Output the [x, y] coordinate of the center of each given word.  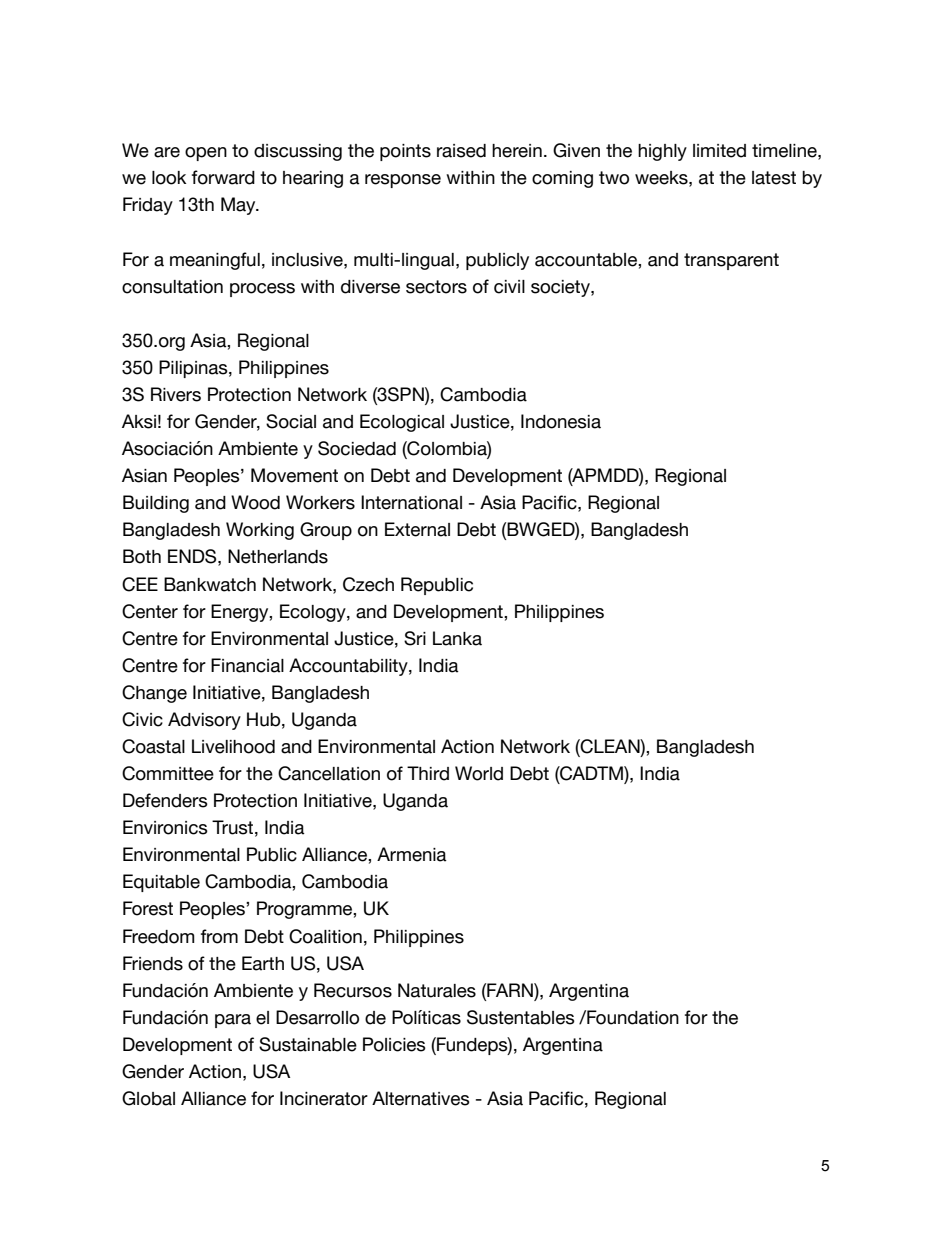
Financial [247, 665]
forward [223, 177]
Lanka [457, 638]
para [233, 1021]
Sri [415, 638]
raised [461, 151]
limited [719, 151]
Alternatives [421, 1098]
